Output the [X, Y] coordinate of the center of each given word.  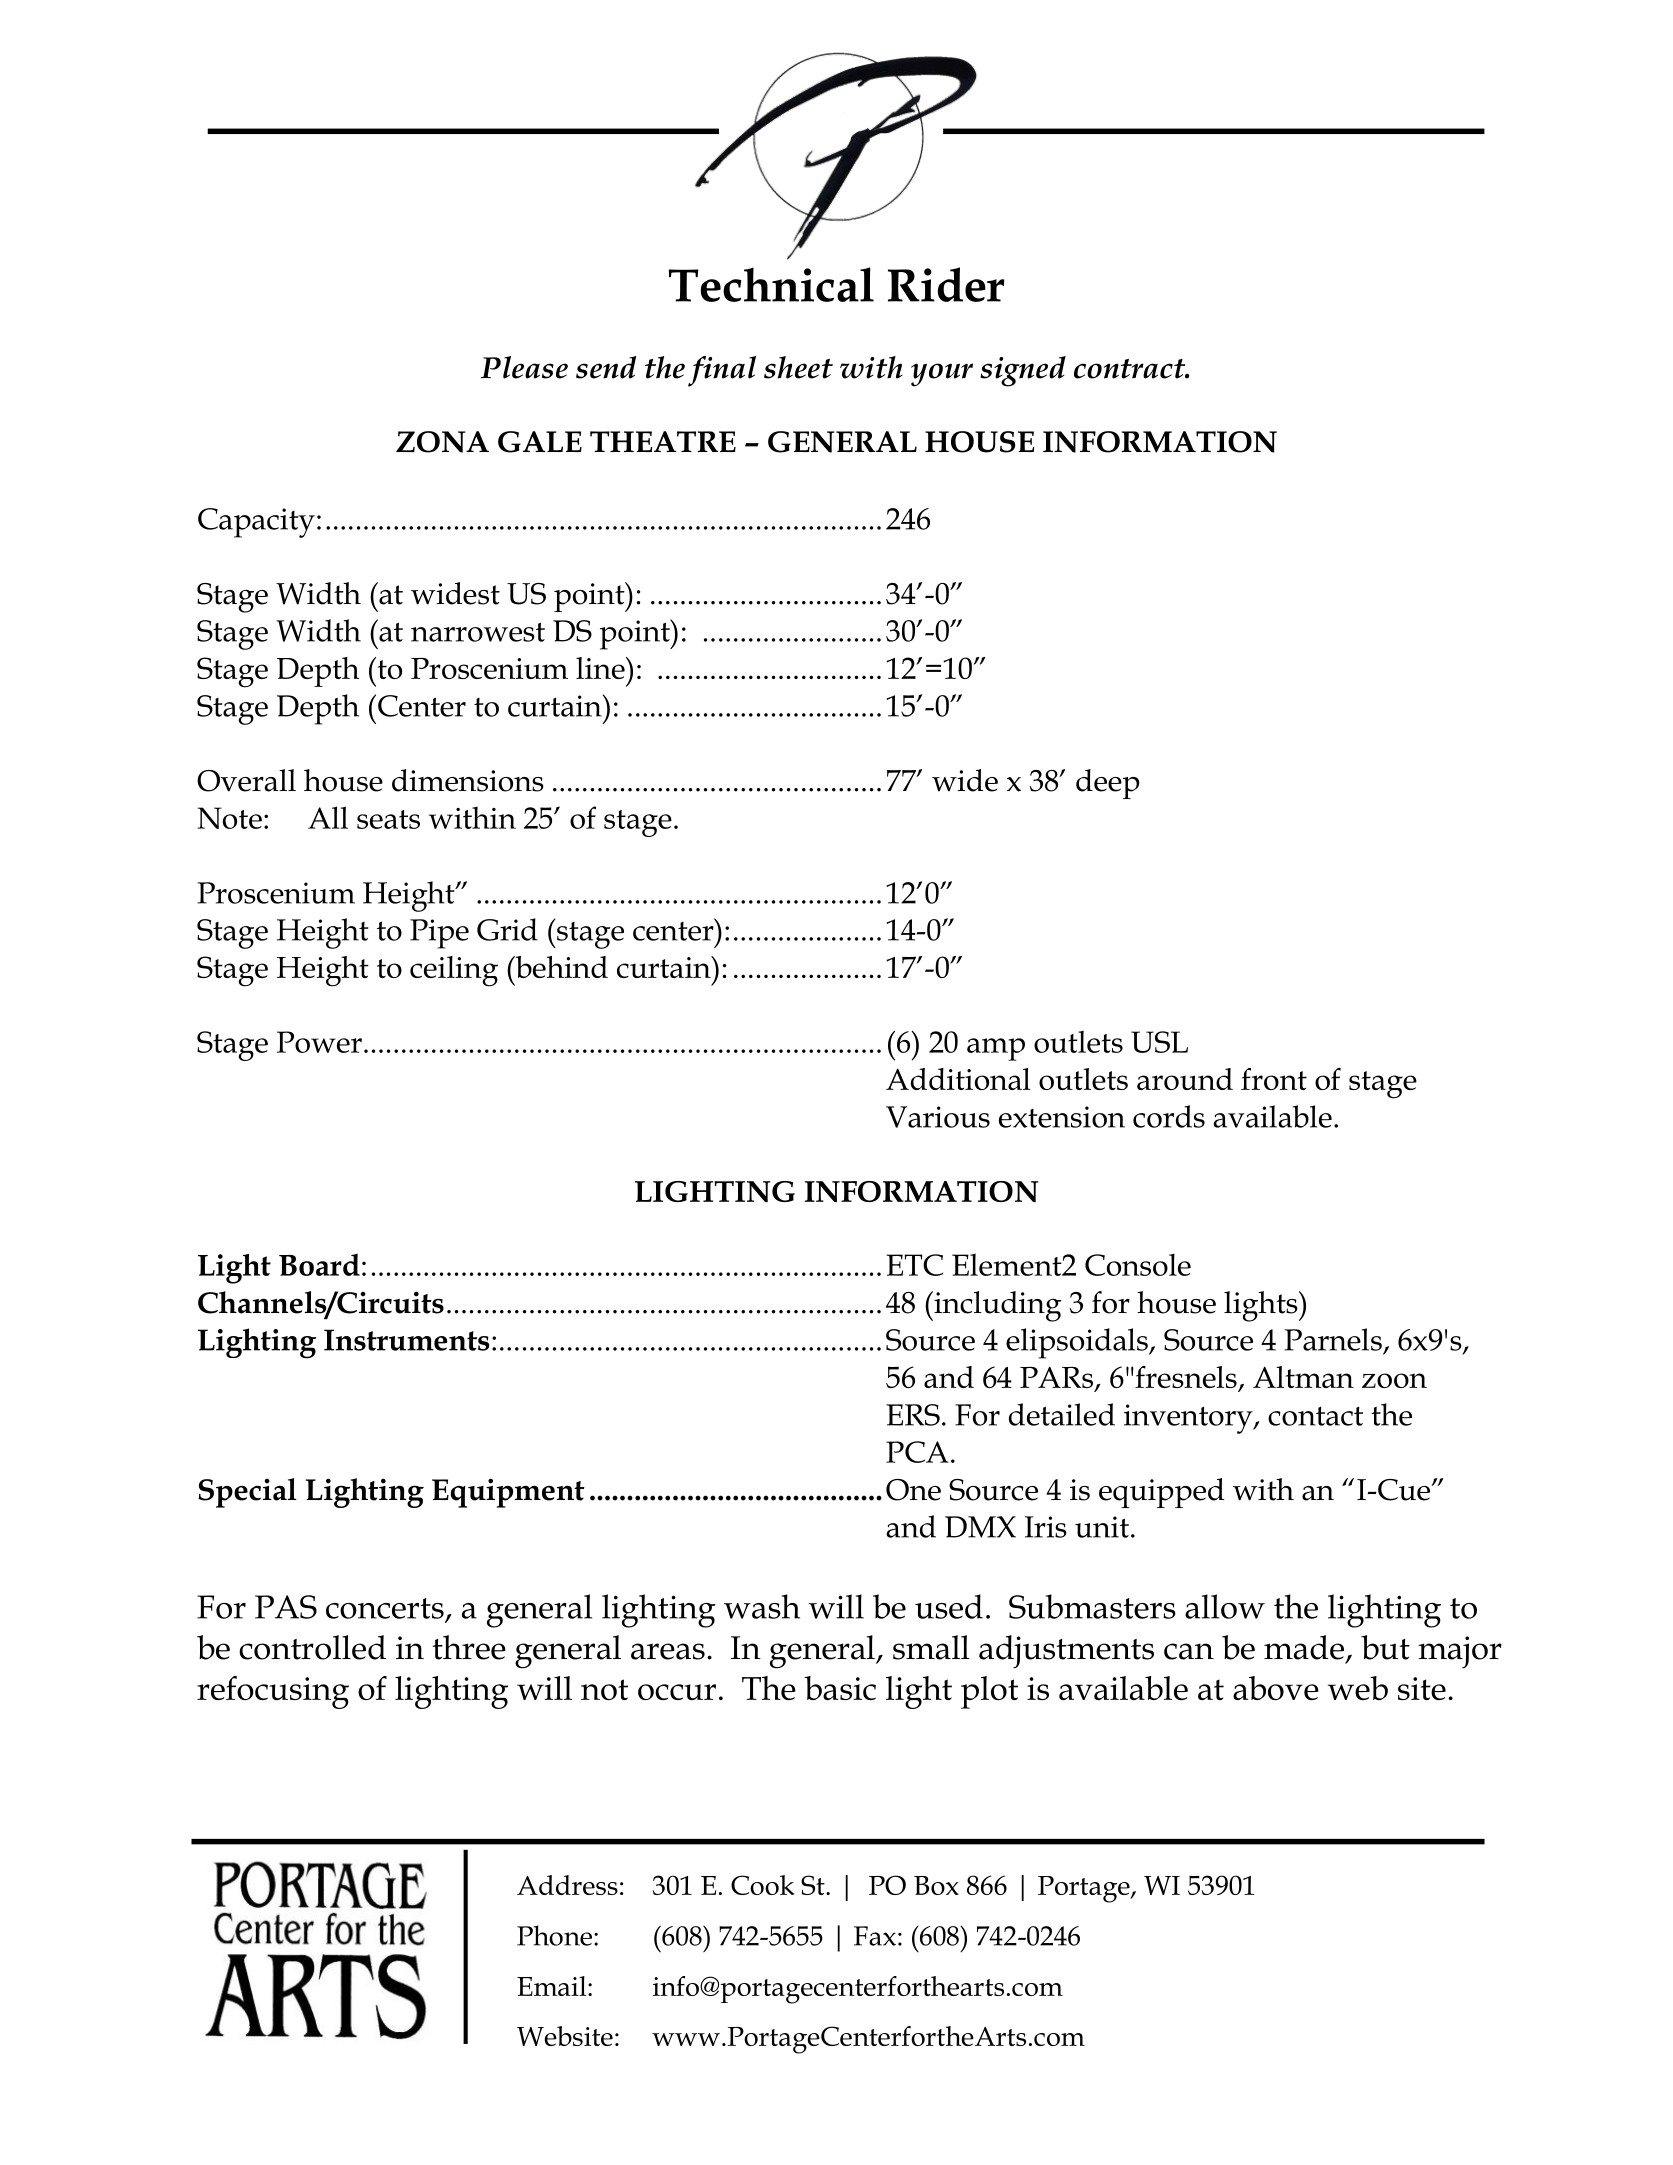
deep [1108, 784]
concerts [385, 1608]
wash [762, 1606]
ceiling [454, 971]
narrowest [478, 632]
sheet [798, 367]
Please [524, 367]
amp [996, 1049]
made [1304, 1647]
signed [1023, 371]
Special [247, 1493]
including [997, 1306]
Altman [1303, 1377]
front [1274, 1079]
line [601, 668]
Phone [554, 1935]
